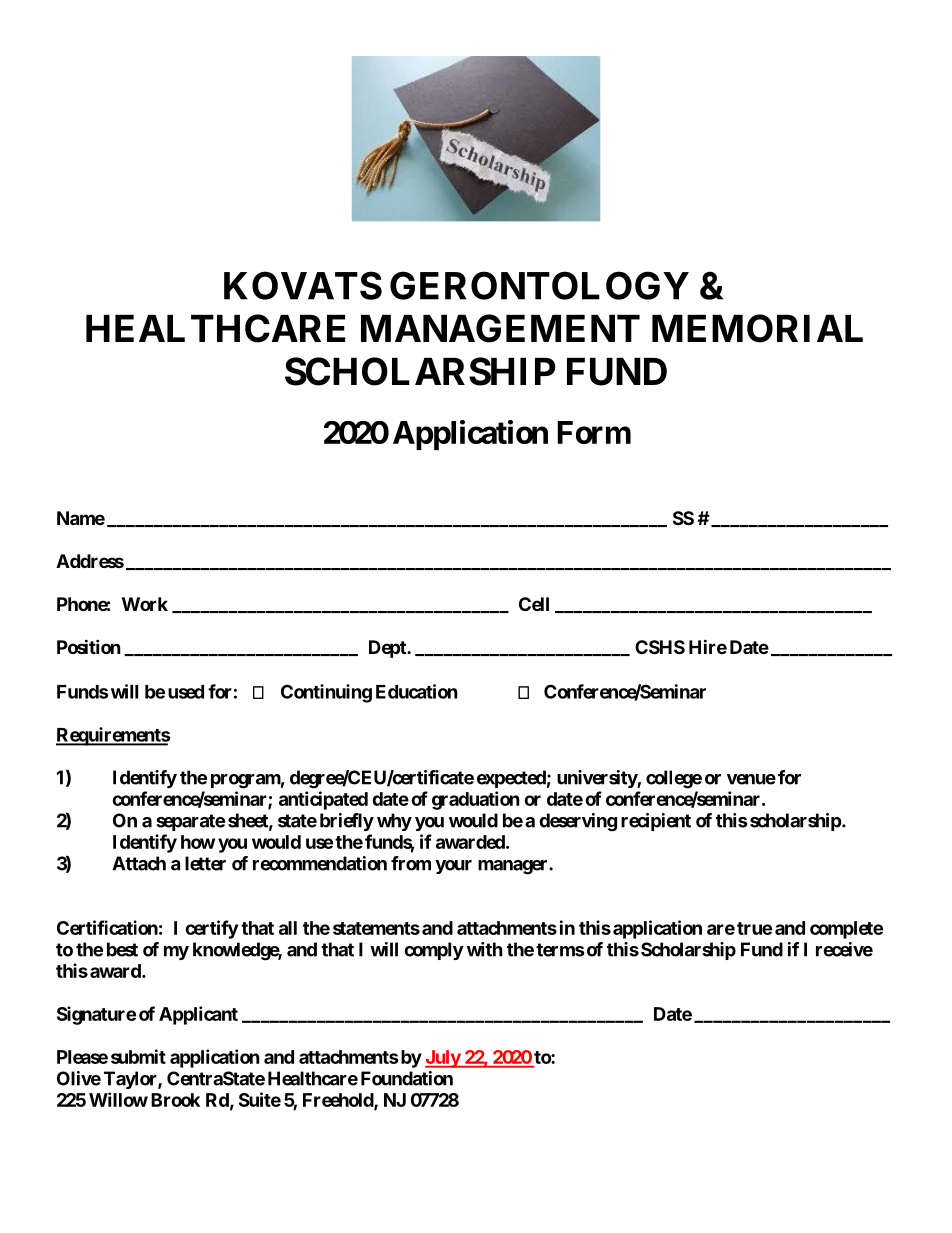  What do you see at coordinates (751, 779) in the document?
I see `venue` at bounding box center [751, 779].
